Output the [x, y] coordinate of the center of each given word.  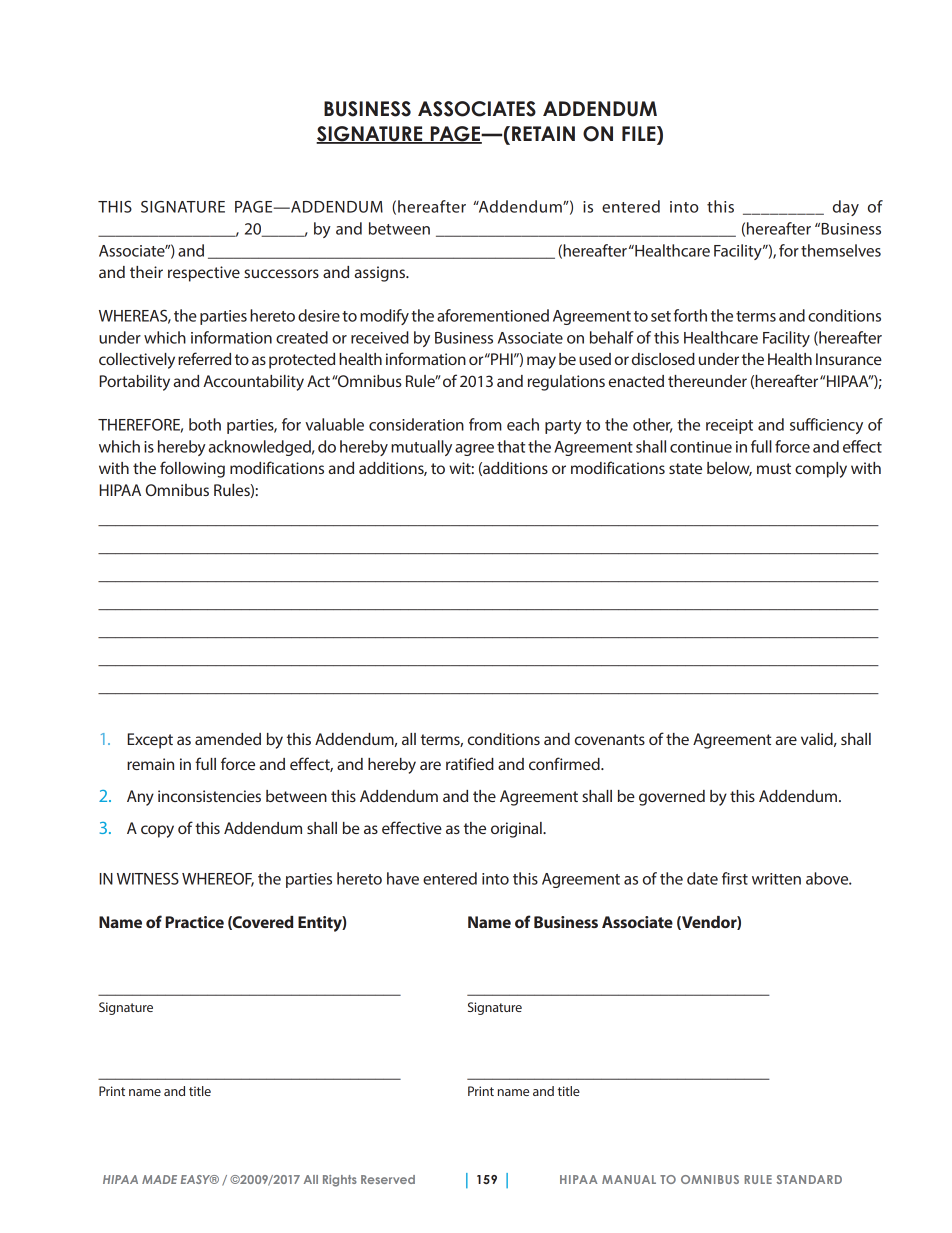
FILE [640, 135]
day [846, 208]
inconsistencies [209, 796]
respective [204, 274]
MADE [159, 1179]
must [774, 468]
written [776, 879]
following [192, 469]
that [511, 446]
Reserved [388, 1179]
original [517, 830]
